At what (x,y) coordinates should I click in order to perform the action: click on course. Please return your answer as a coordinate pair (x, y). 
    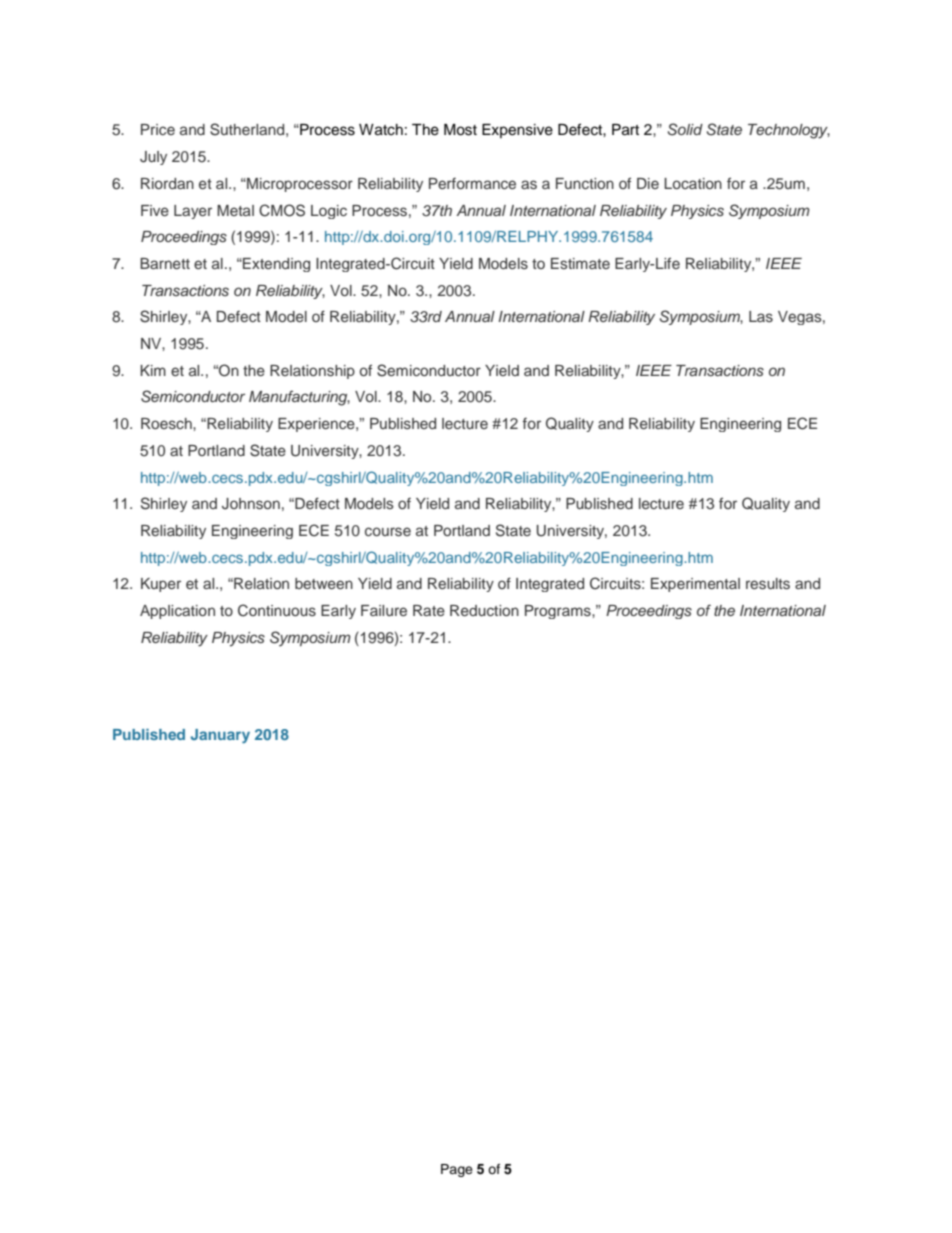
    Looking at the image, I should click on (388, 532).
